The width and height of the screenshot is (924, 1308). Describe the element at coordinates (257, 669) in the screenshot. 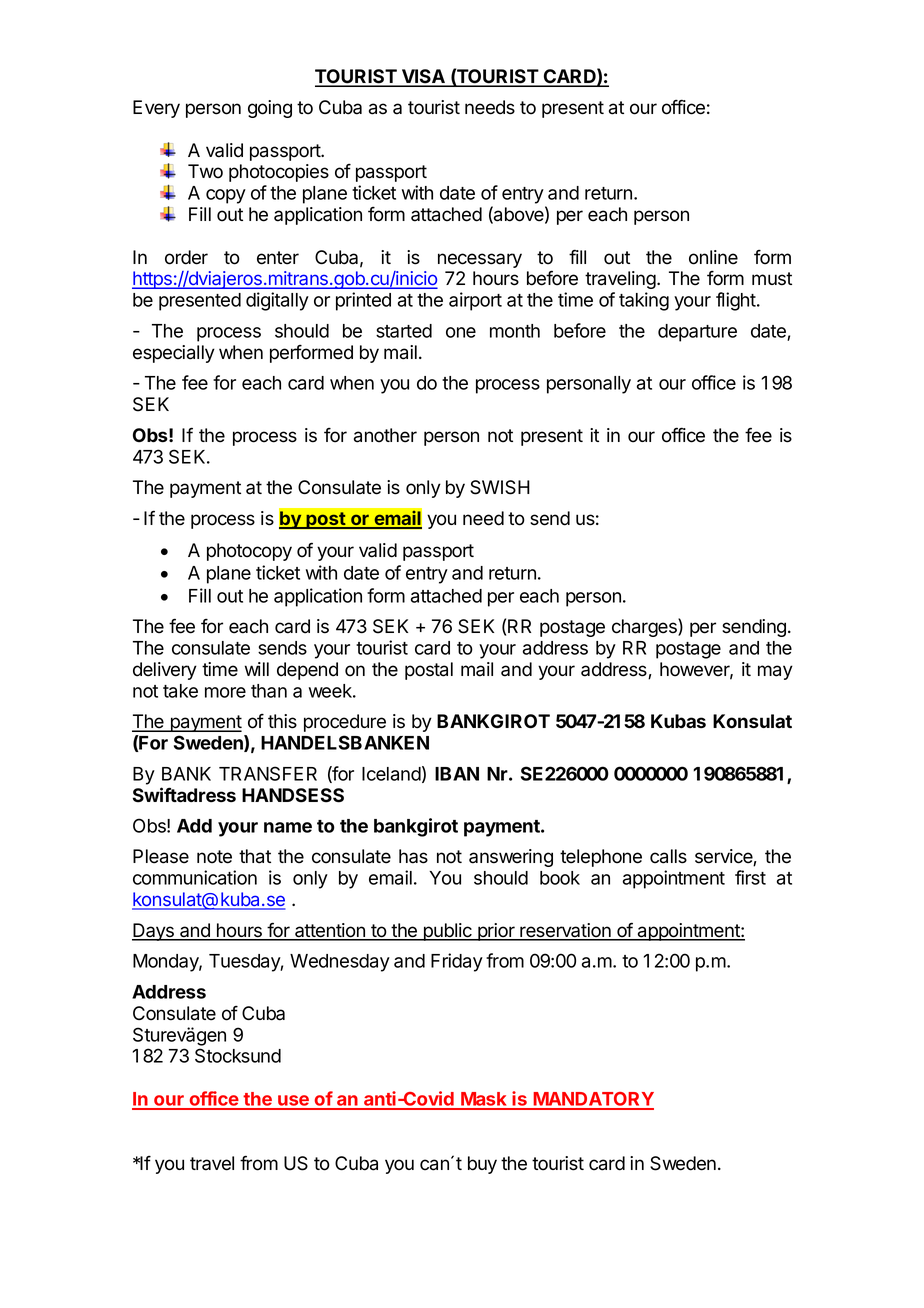

I see `will` at that location.
